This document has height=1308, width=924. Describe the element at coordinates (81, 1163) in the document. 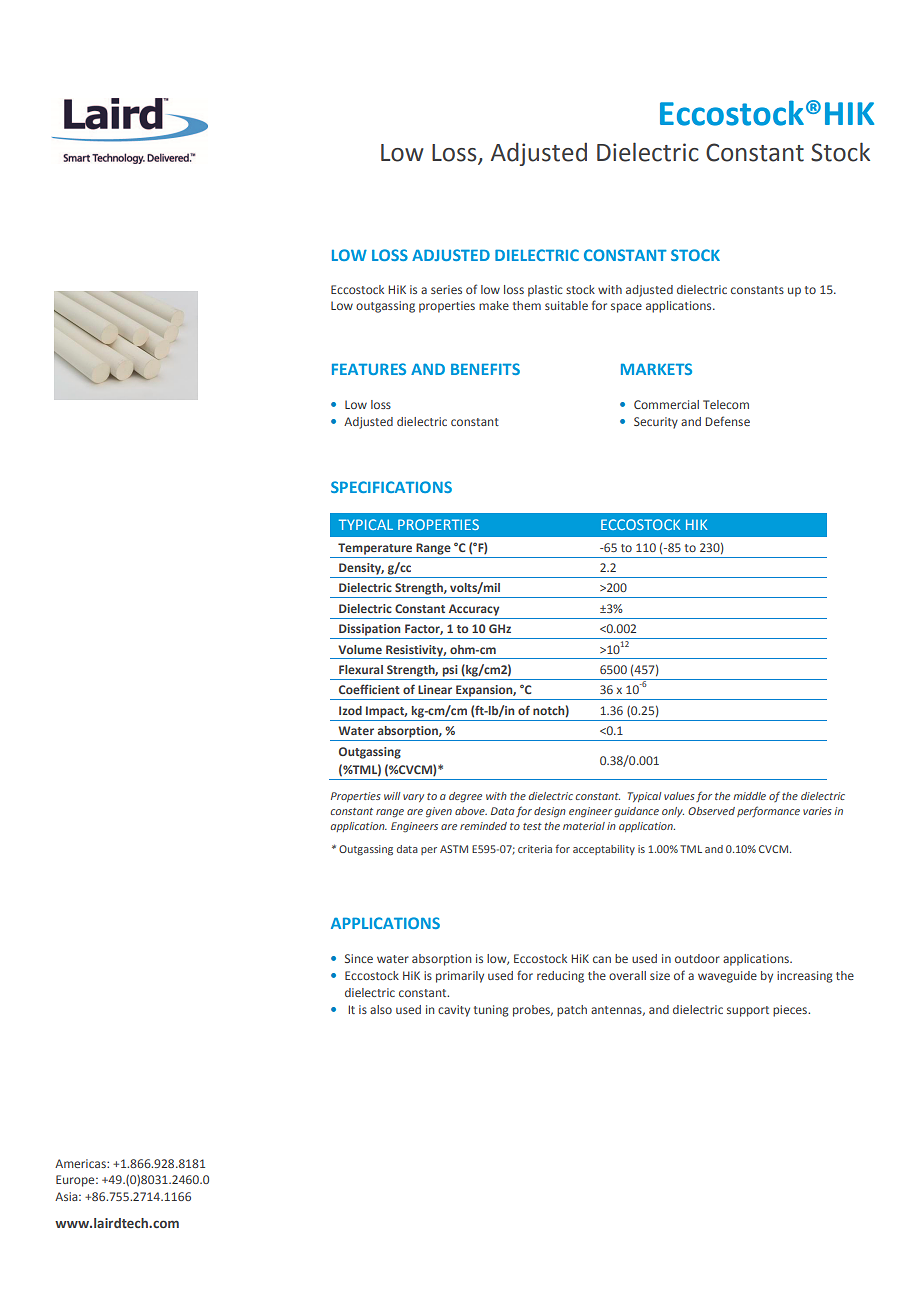

I see `Americas` at that location.
